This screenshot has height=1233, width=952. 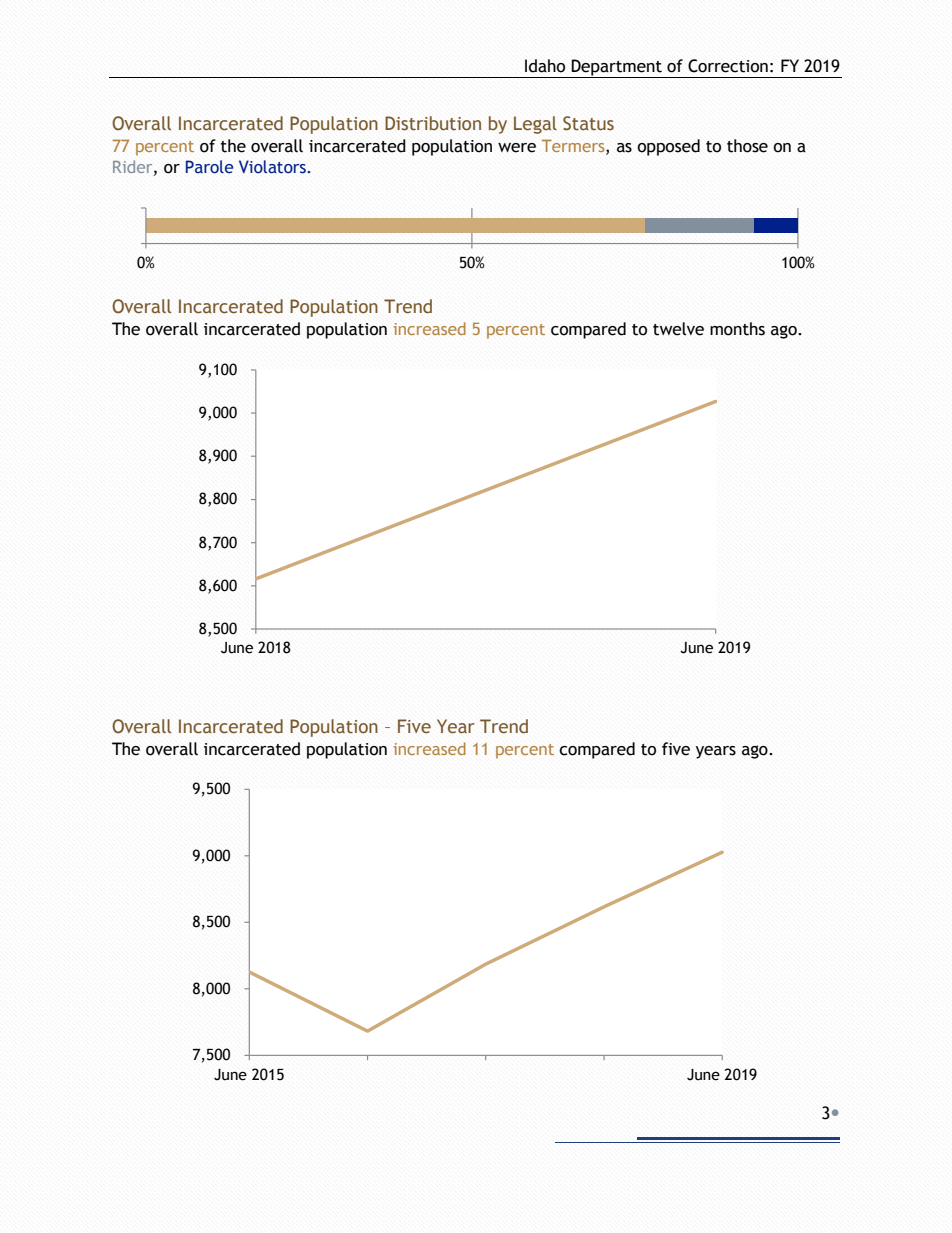 I want to click on opposed, so click(x=668, y=147).
